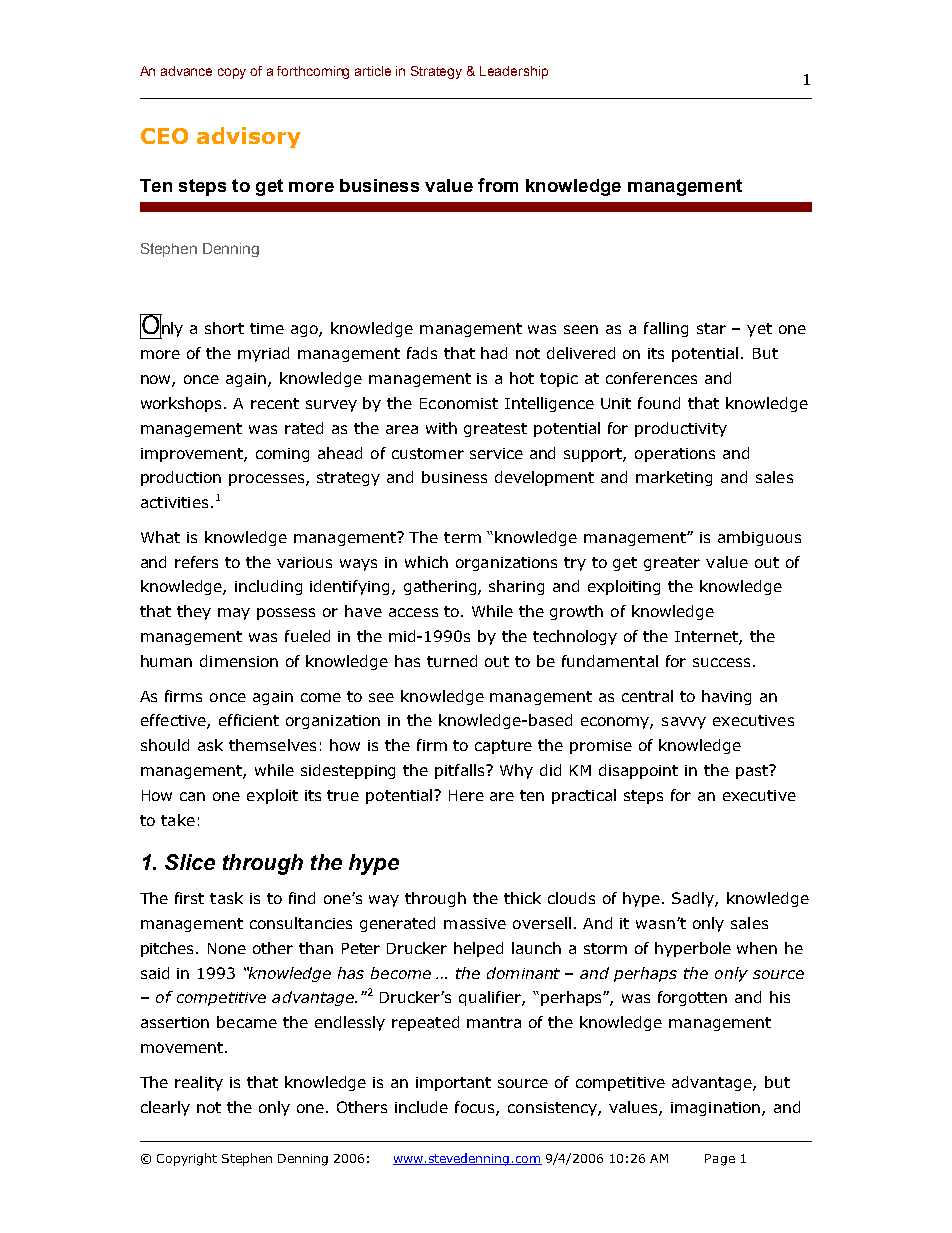  What do you see at coordinates (711, 328) in the image?
I see `star` at bounding box center [711, 328].
